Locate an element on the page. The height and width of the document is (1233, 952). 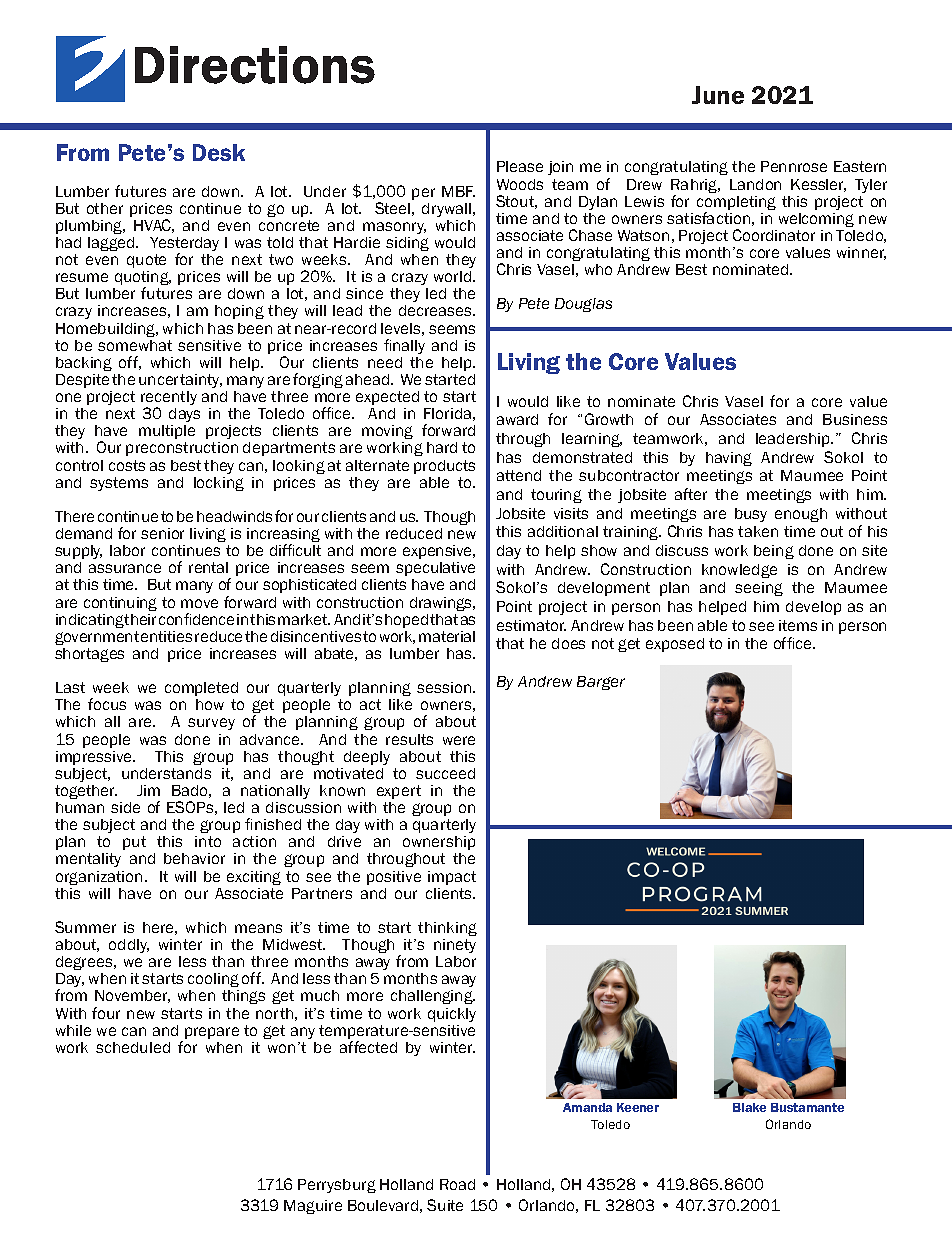
products is located at coordinates (444, 467).
